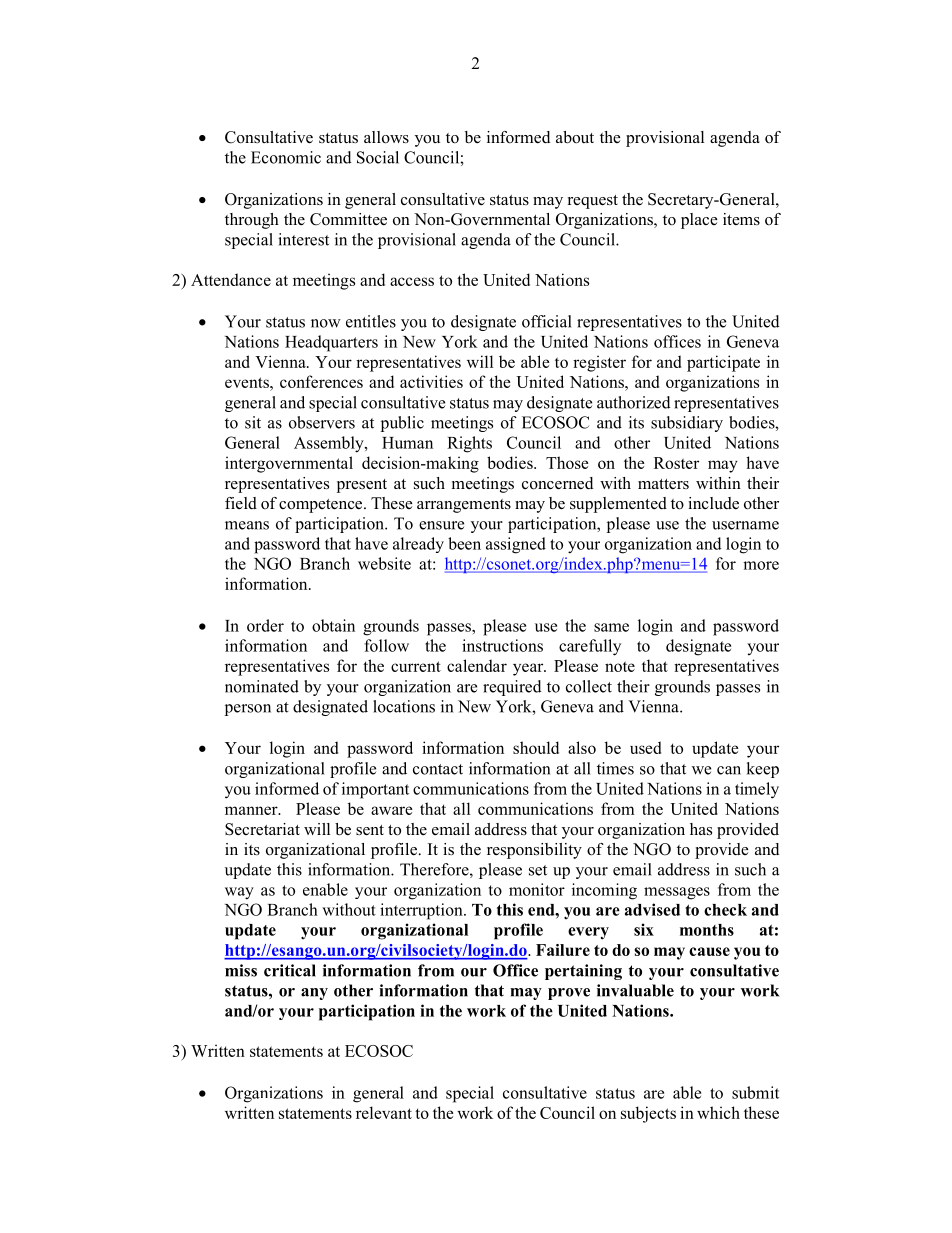  What do you see at coordinates (575, 137) in the screenshot?
I see `about` at bounding box center [575, 137].
